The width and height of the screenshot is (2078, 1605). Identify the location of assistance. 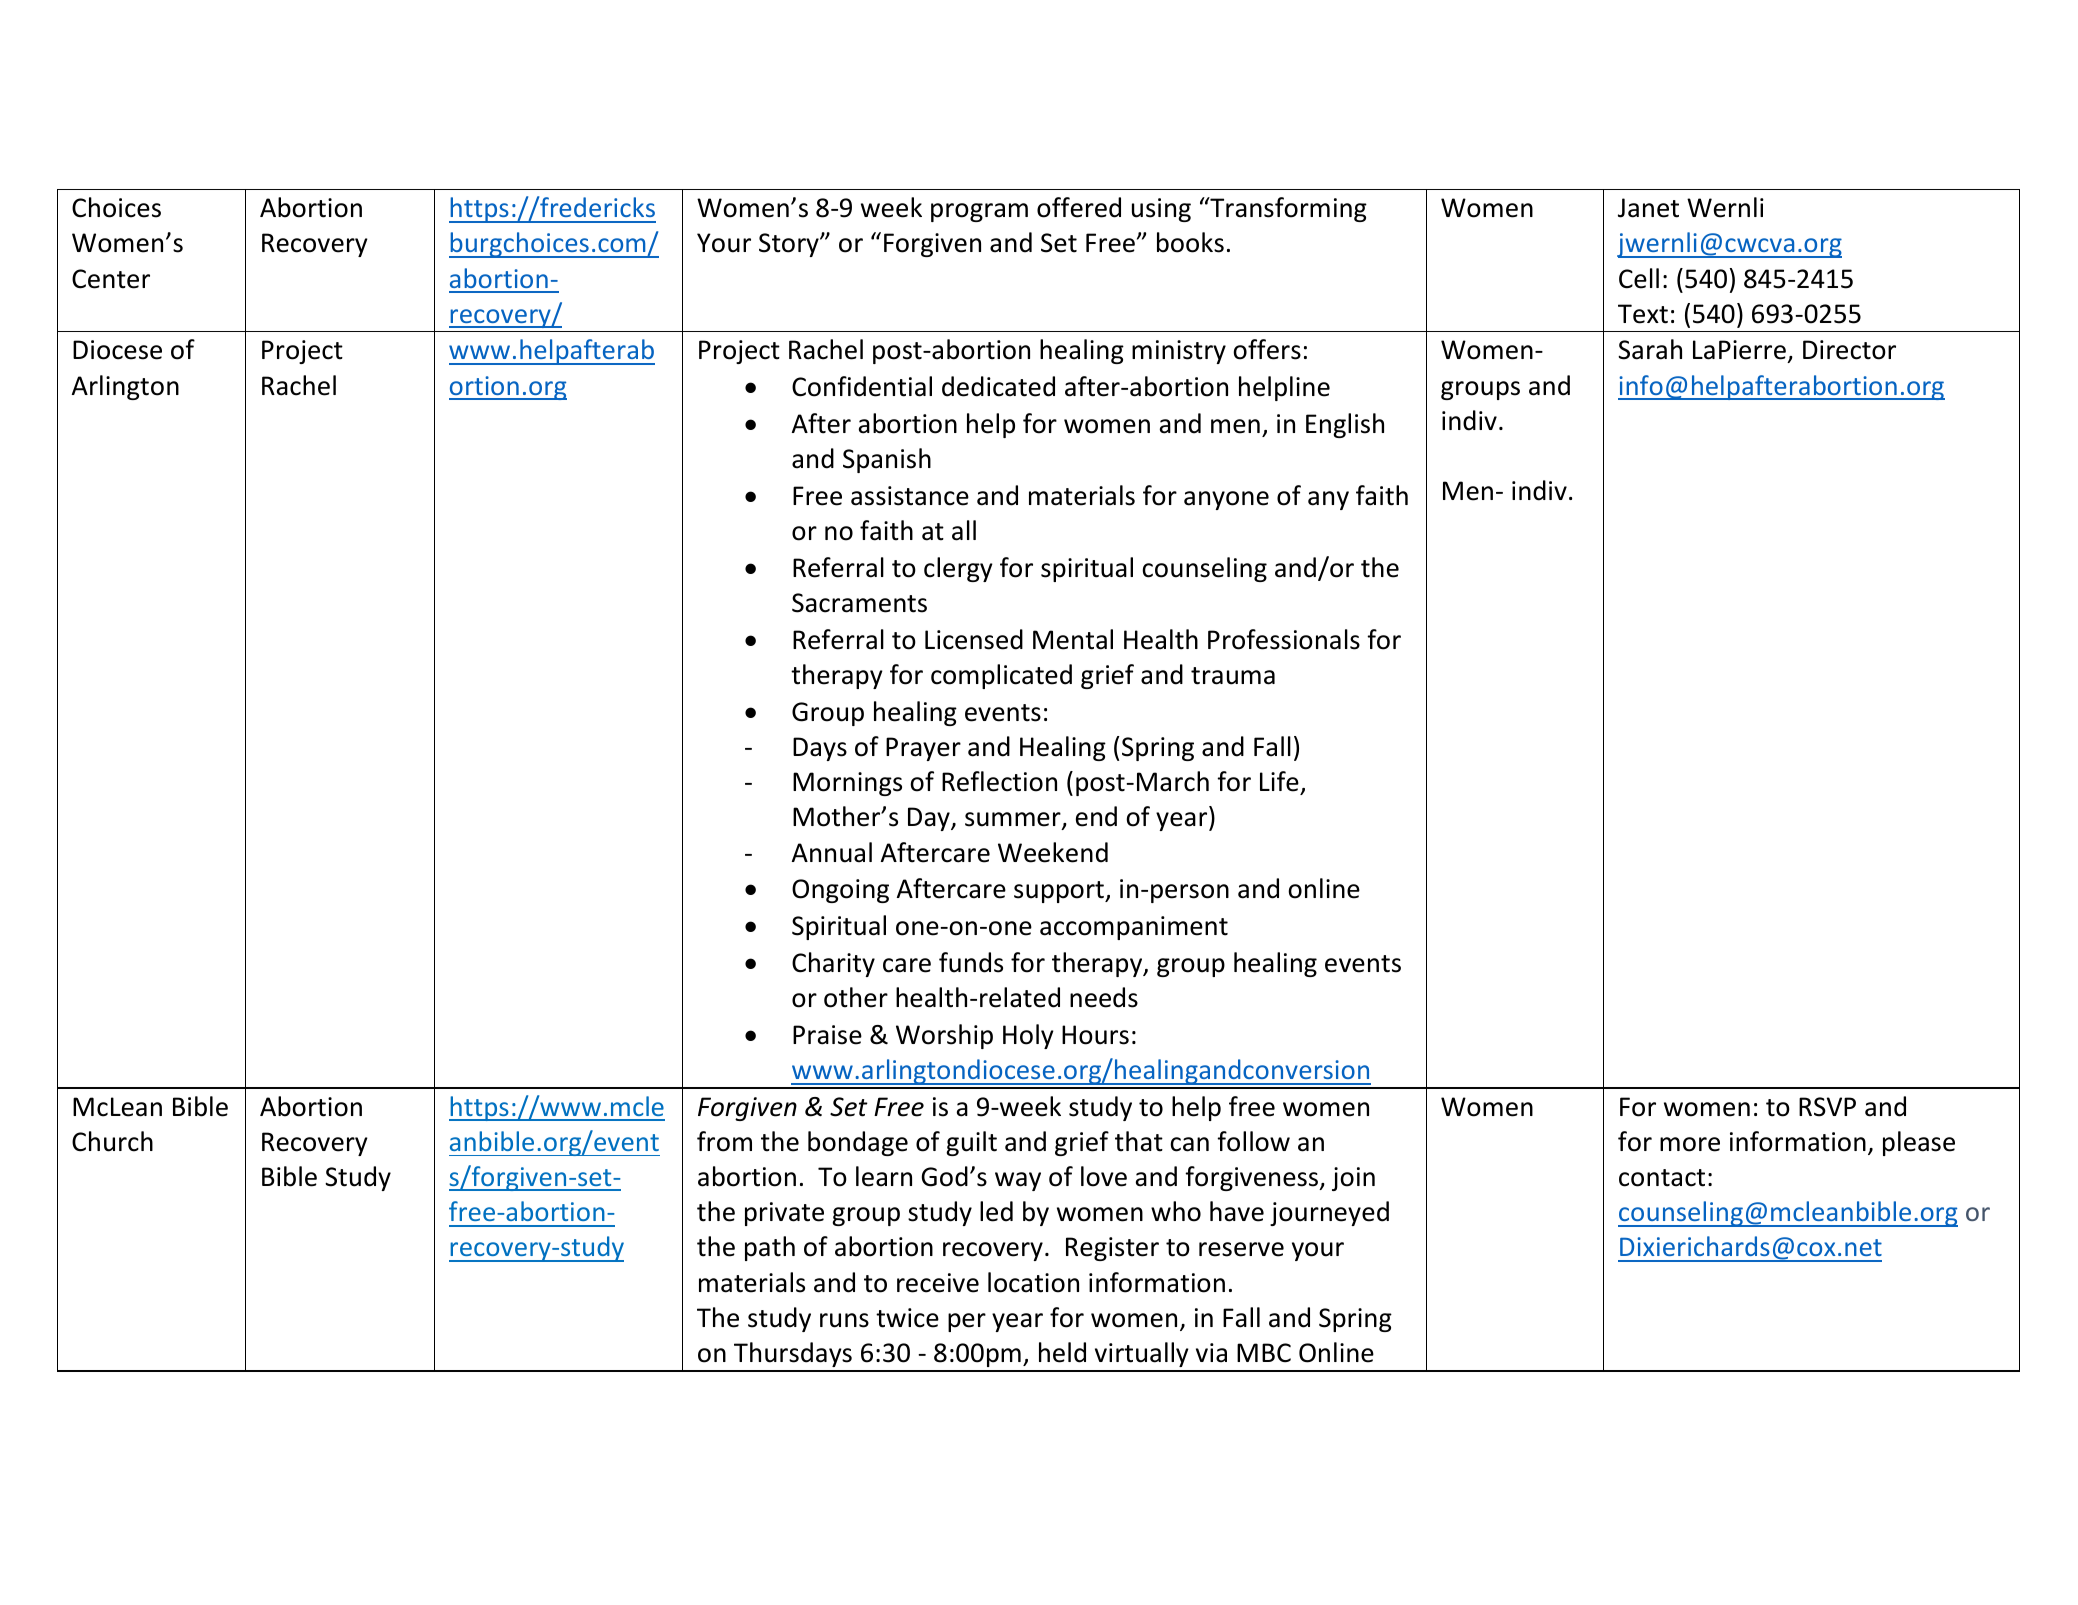
(910, 496).
